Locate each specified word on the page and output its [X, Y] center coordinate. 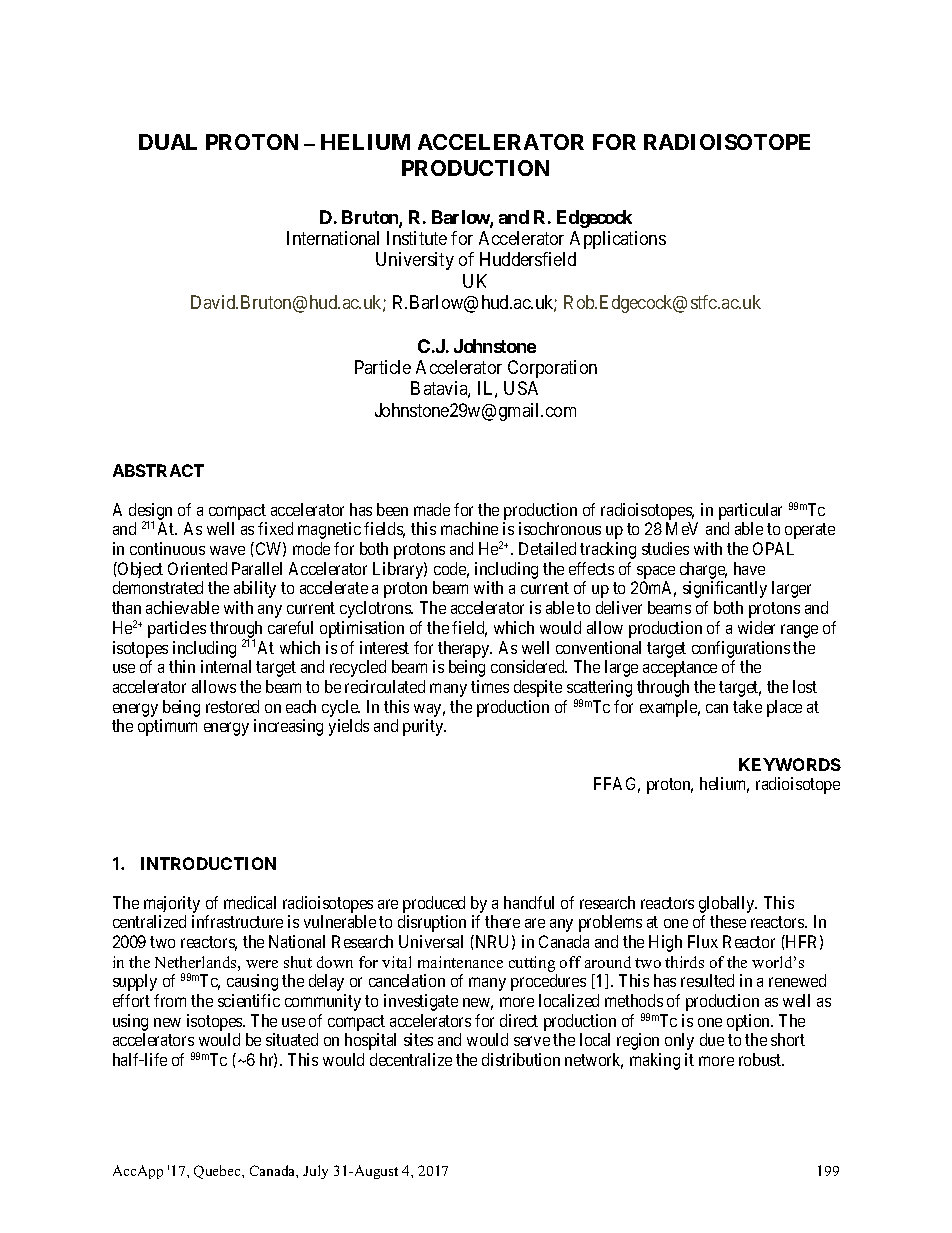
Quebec [218, 1172]
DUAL [168, 142]
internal [226, 666]
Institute [417, 238]
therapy [465, 649]
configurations [741, 649]
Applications [618, 240]
